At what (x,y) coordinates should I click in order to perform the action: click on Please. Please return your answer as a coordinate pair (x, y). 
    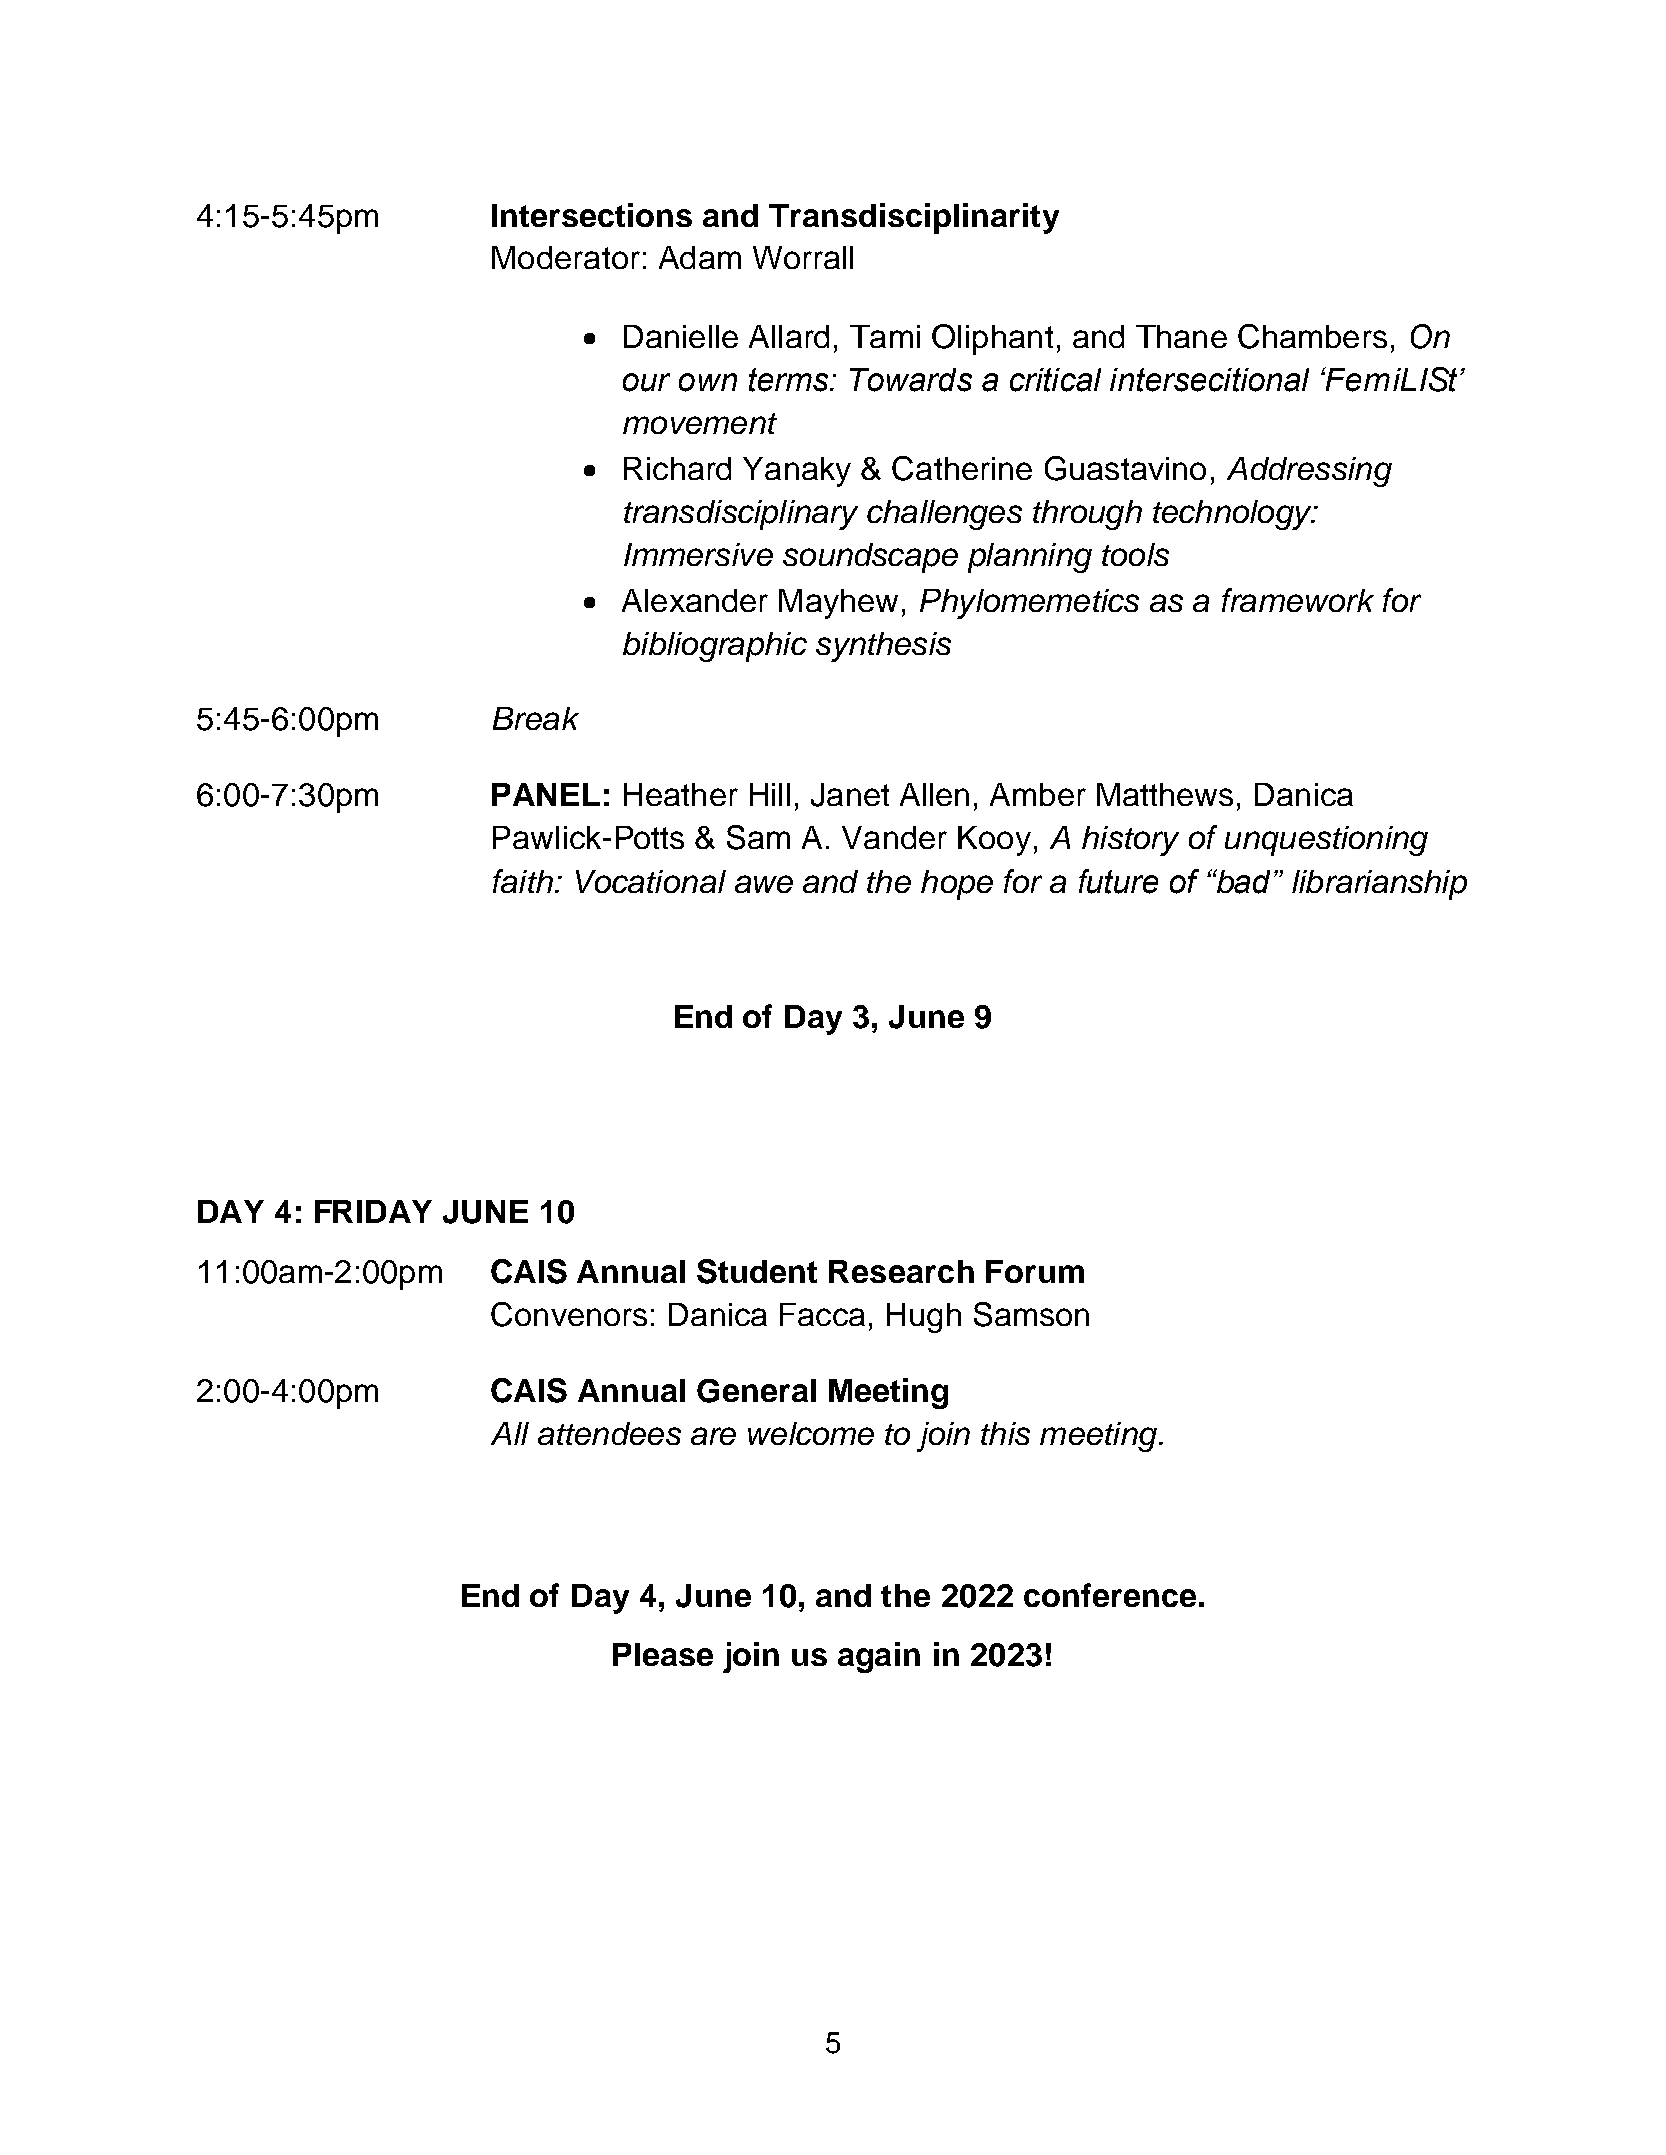
    Looking at the image, I should click on (663, 1654).
